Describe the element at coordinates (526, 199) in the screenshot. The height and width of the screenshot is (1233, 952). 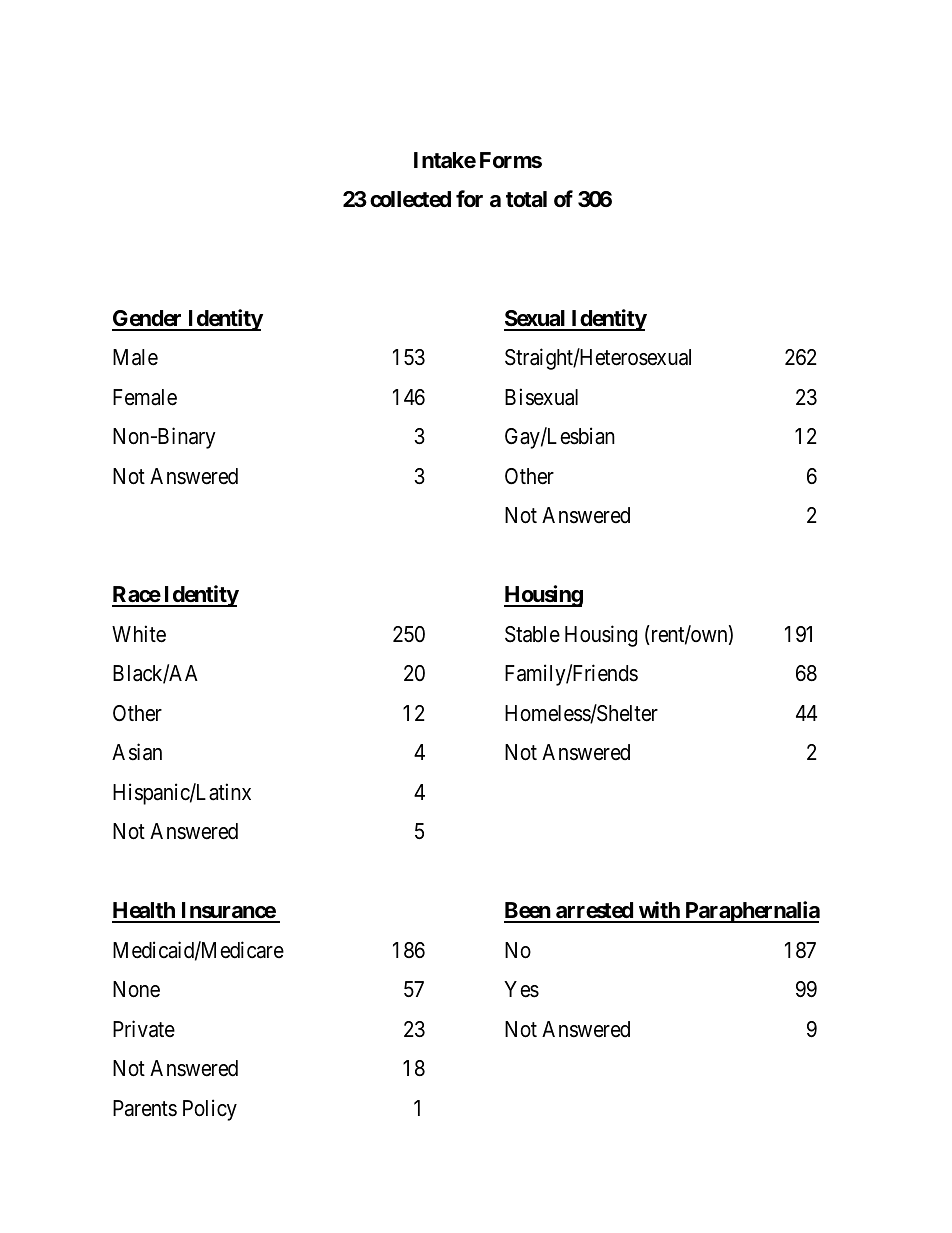
I see `total` at that location.
